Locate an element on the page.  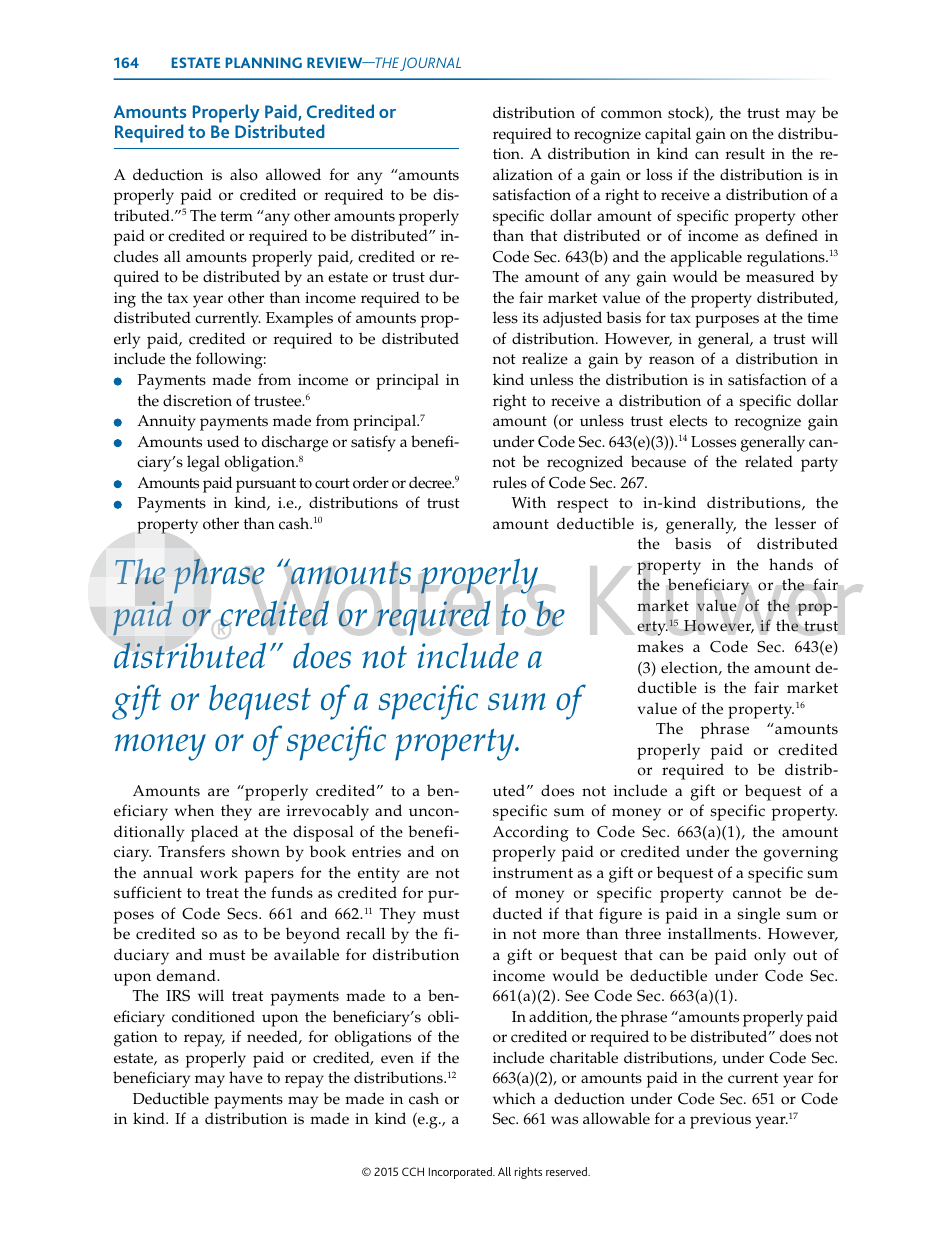
PLANNING is located at coordinates (264, 62).
